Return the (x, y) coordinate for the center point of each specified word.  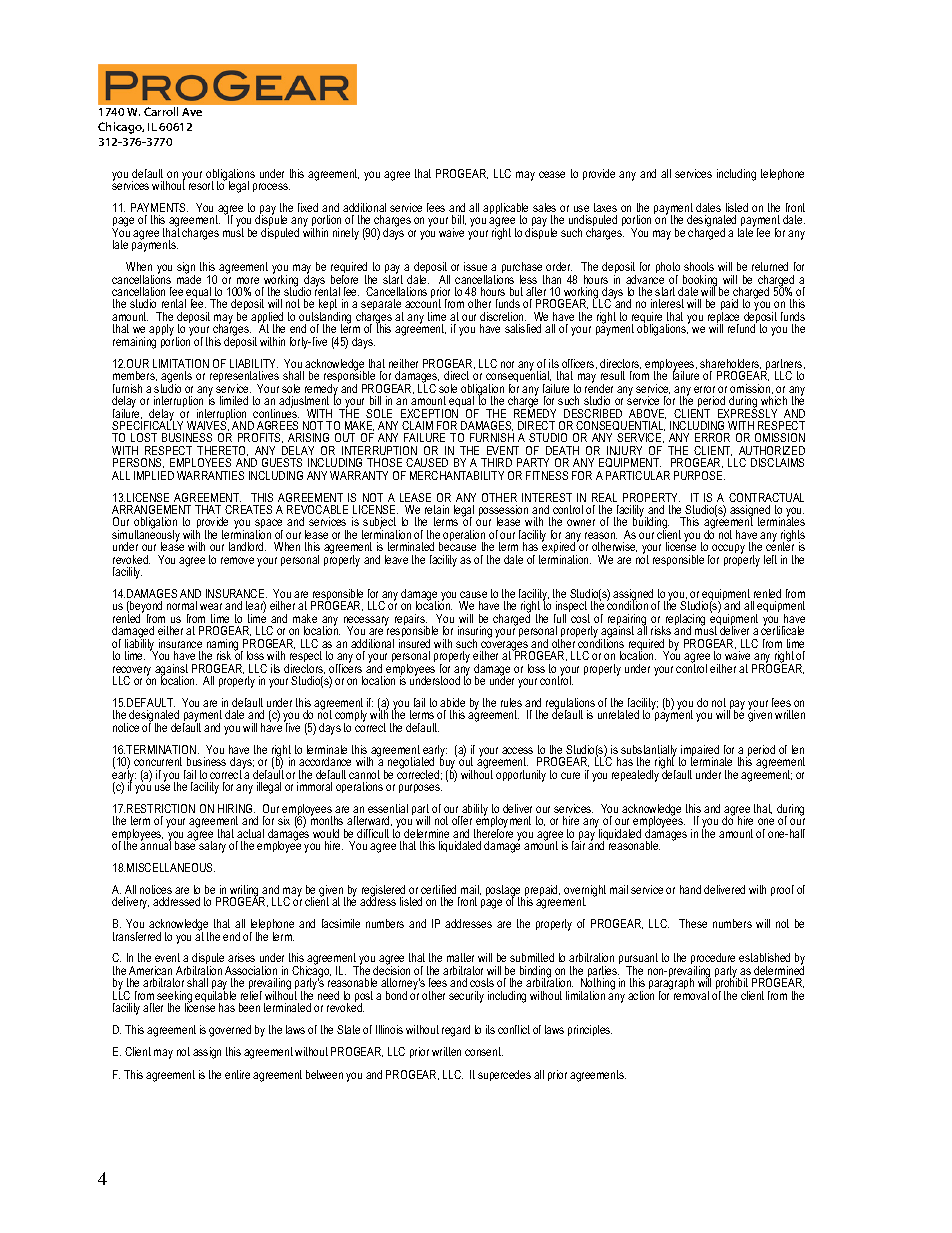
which (774, 400)
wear (211, 606)
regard (456, 1031)
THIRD (496, 462)
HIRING (236, 808)
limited (234, 400)
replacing (685, 621)
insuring (475, 633)
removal (691, 995)
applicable (505, 210)
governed (230, 1031)
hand (690, 889)
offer (462, 820)
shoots (699, 266)
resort (201, 185)
